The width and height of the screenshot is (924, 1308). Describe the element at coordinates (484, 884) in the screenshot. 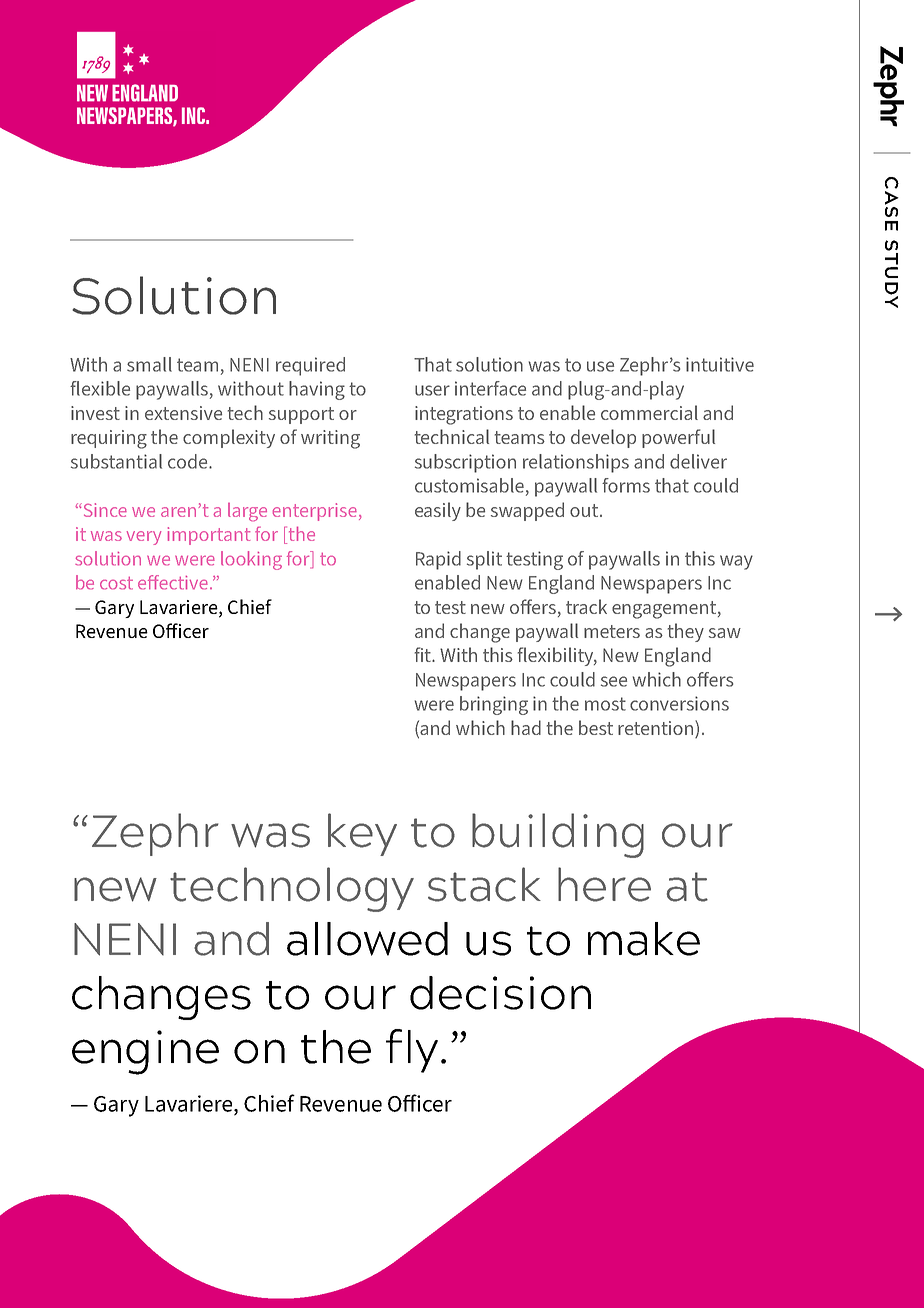

I see `stack` at that location.
